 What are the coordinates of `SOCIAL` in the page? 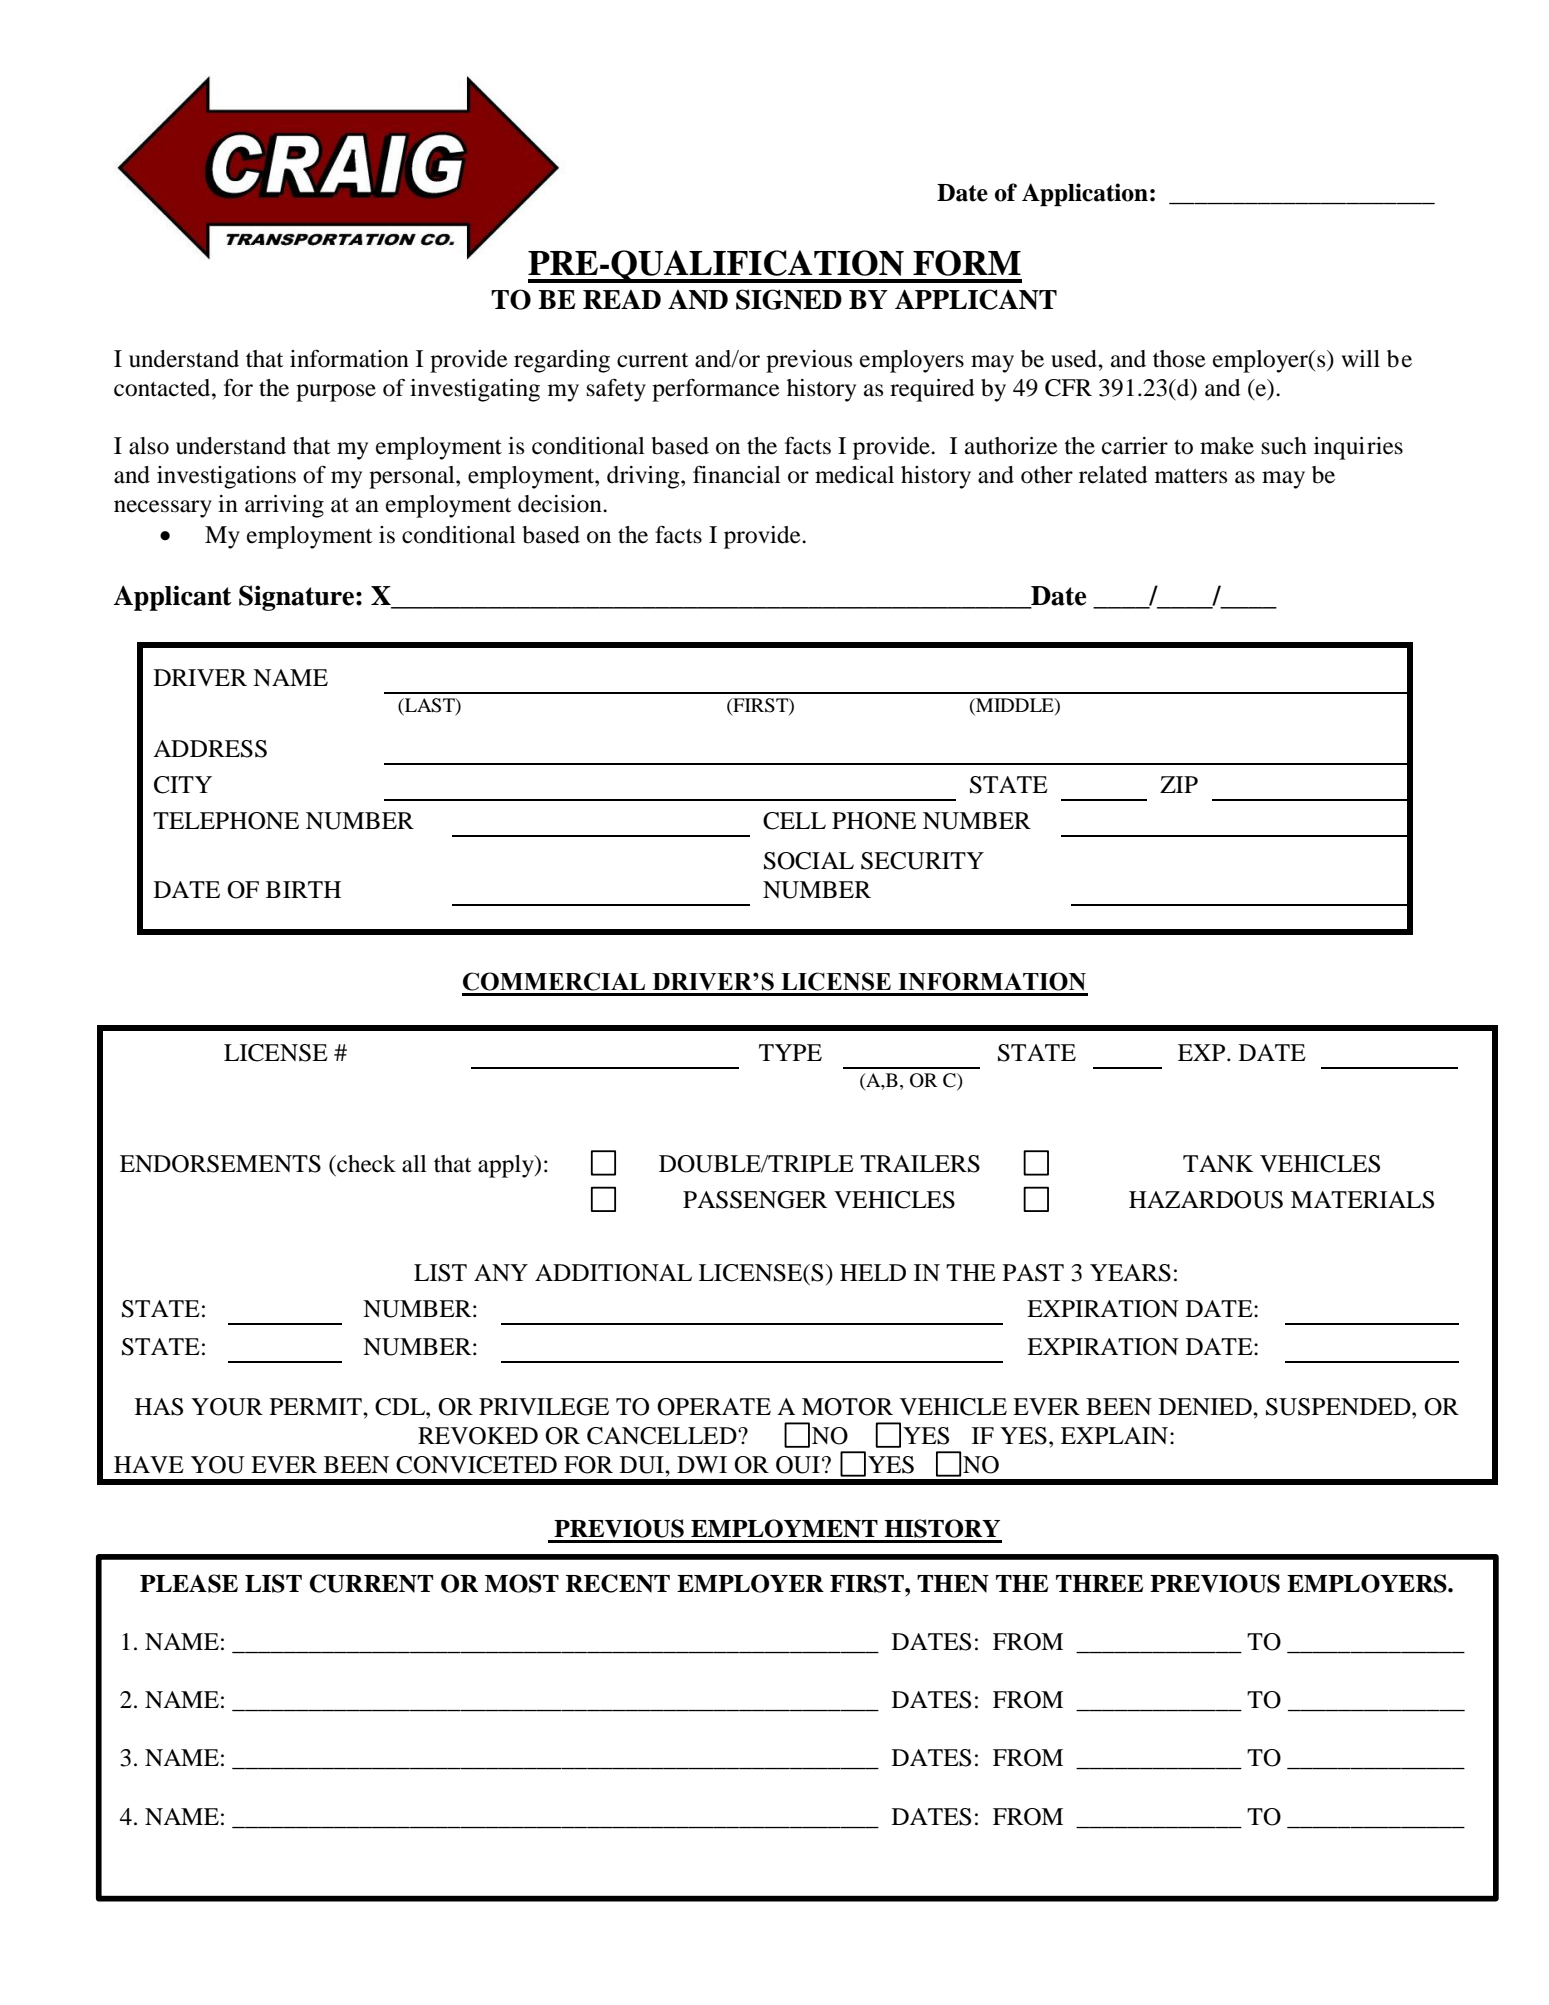 It's located at (809, 861).
